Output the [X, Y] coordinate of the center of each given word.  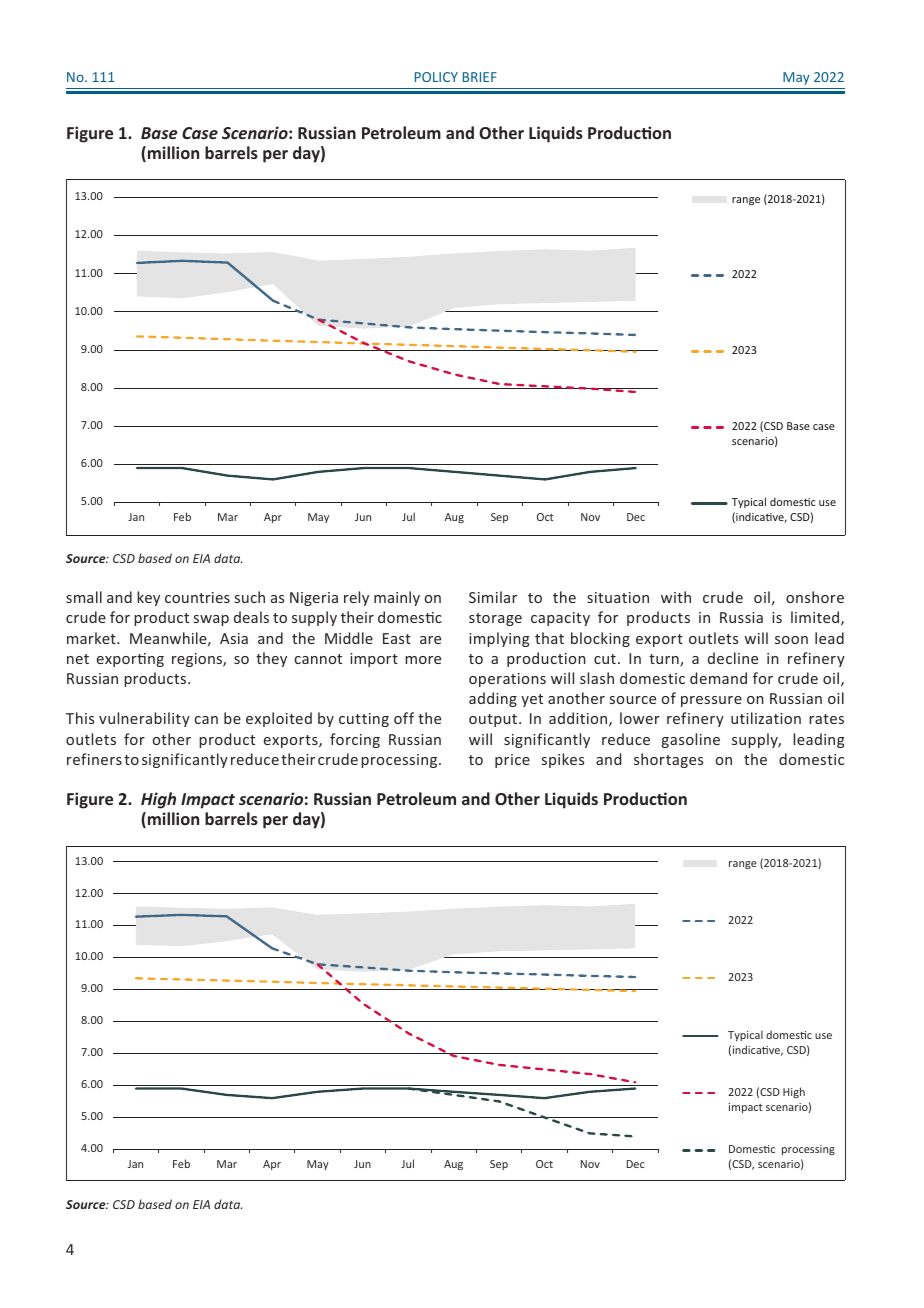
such [250, 597]
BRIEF [480, 77]
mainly [397, 598]
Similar [493, 597]
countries [197, 597]
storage [495, 619]
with [676, 597]
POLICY [436, 77]
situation [618, 597]
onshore [815, 597]
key [148, 598]
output [494, 720]
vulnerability [144, 719]
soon [791, 640]
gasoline [691, 740]
